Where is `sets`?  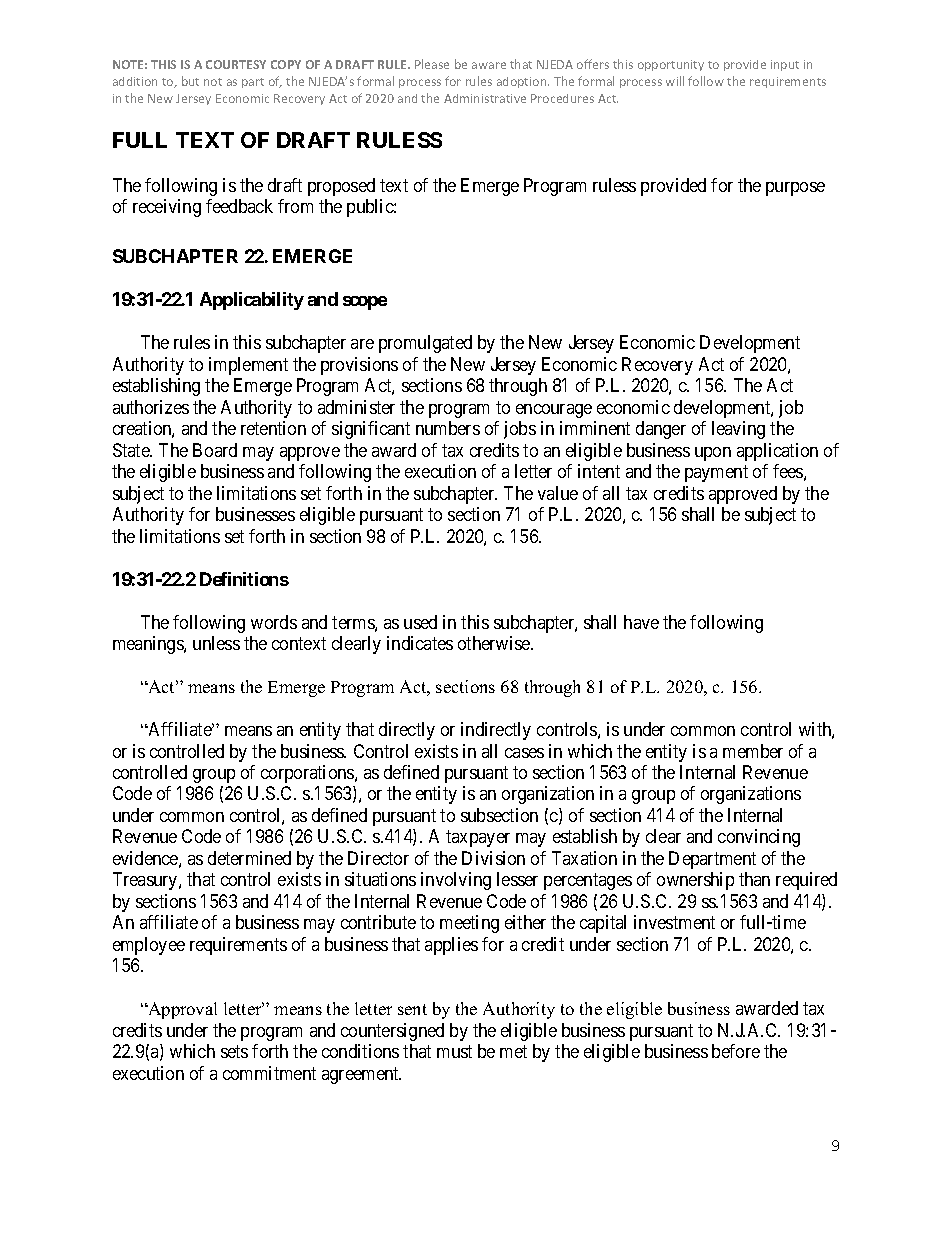
sets is located at coordinates (234, 1052).
